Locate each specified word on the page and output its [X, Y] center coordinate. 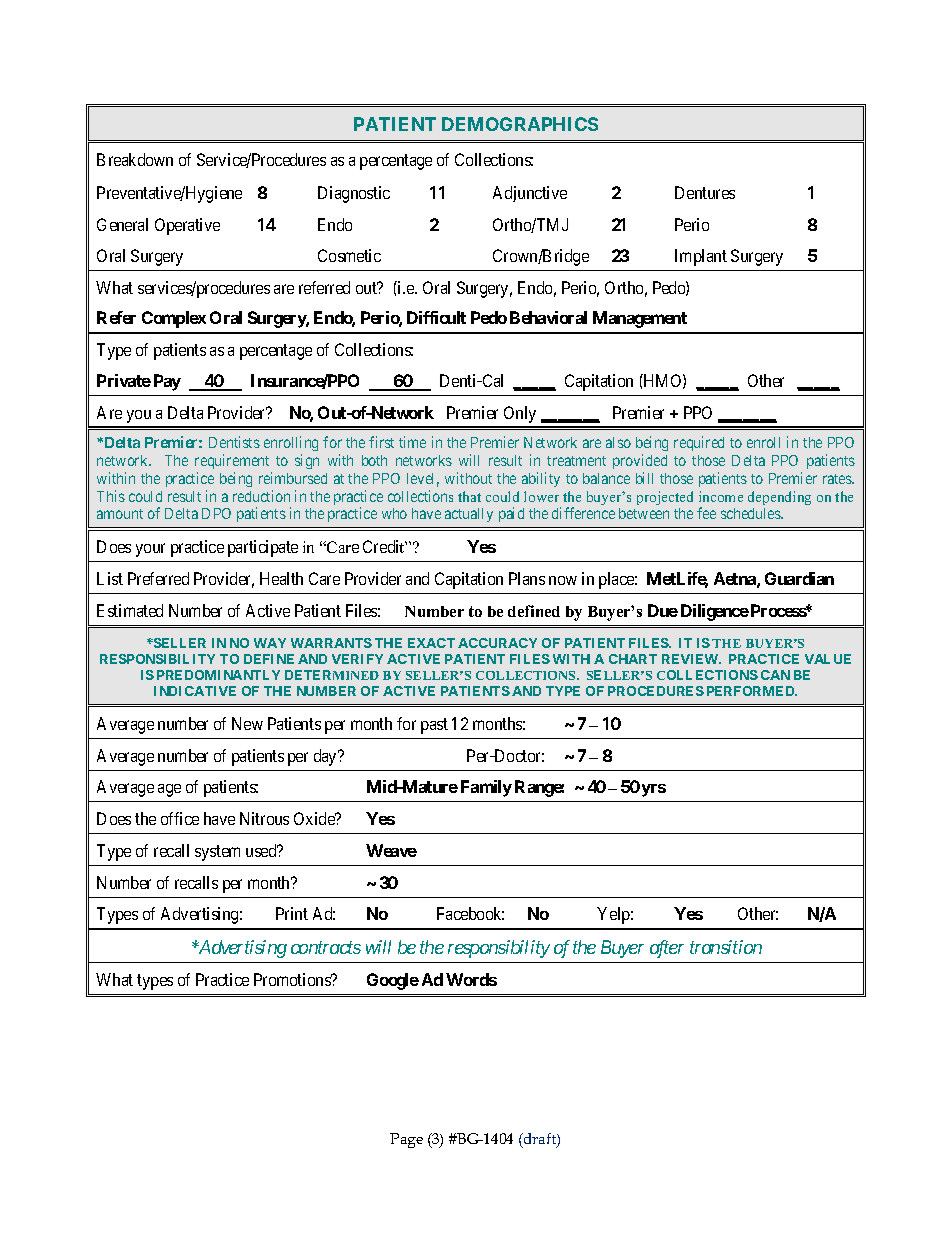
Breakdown [135, 159]
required [699, 443]
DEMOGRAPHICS [520, 124]
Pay [167, 382]
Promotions [293, 979]
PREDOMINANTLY [218, 675]
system [217, 853]
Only [520, 414]
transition [726, 947]
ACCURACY [497, 643]
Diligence [715, 612]
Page [406, 1140]
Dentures [705, 192]
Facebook [470, 913]
